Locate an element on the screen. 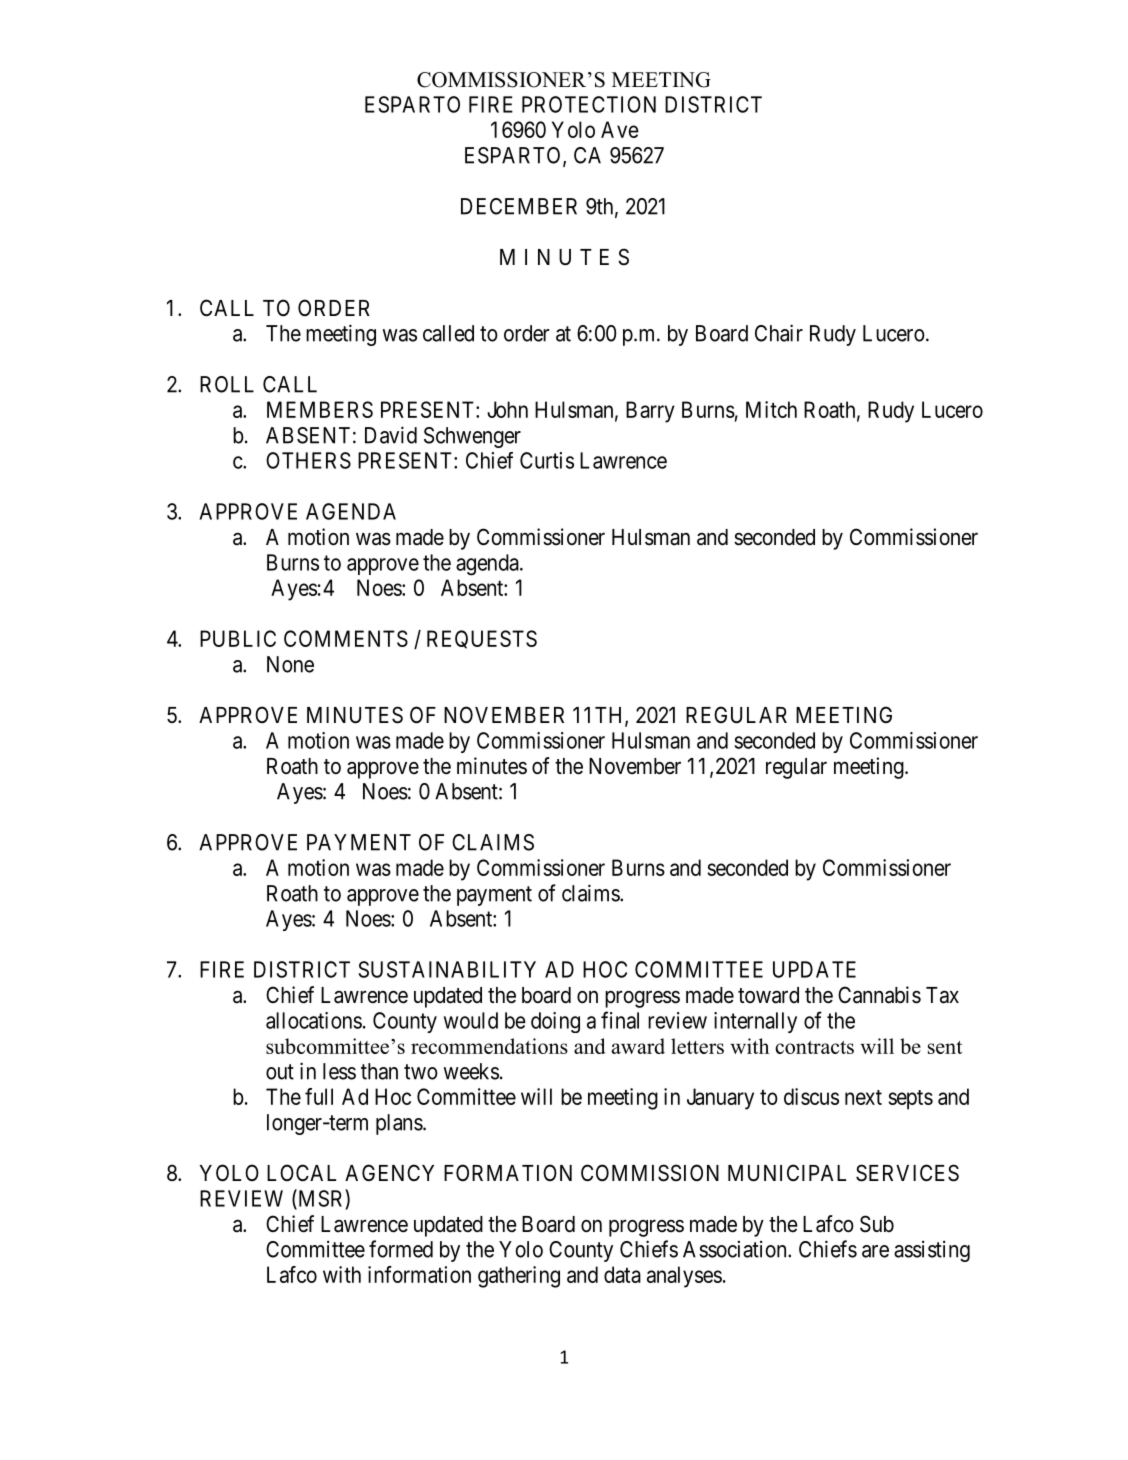 The width and height of the screenshot is (1128, 1460). DECEMBER is located at coordinates (519, 206).
